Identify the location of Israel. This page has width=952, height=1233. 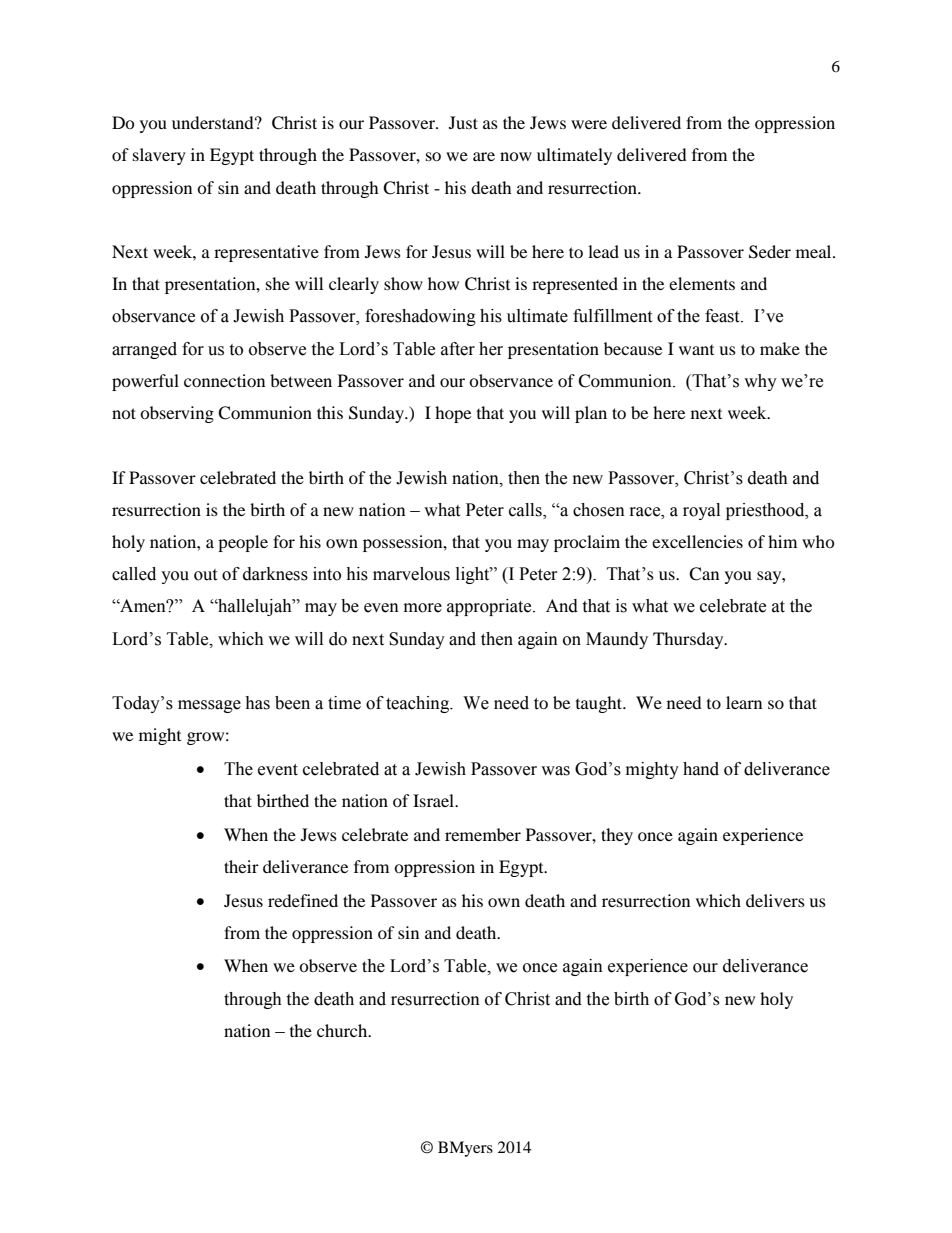
(435, 800).
